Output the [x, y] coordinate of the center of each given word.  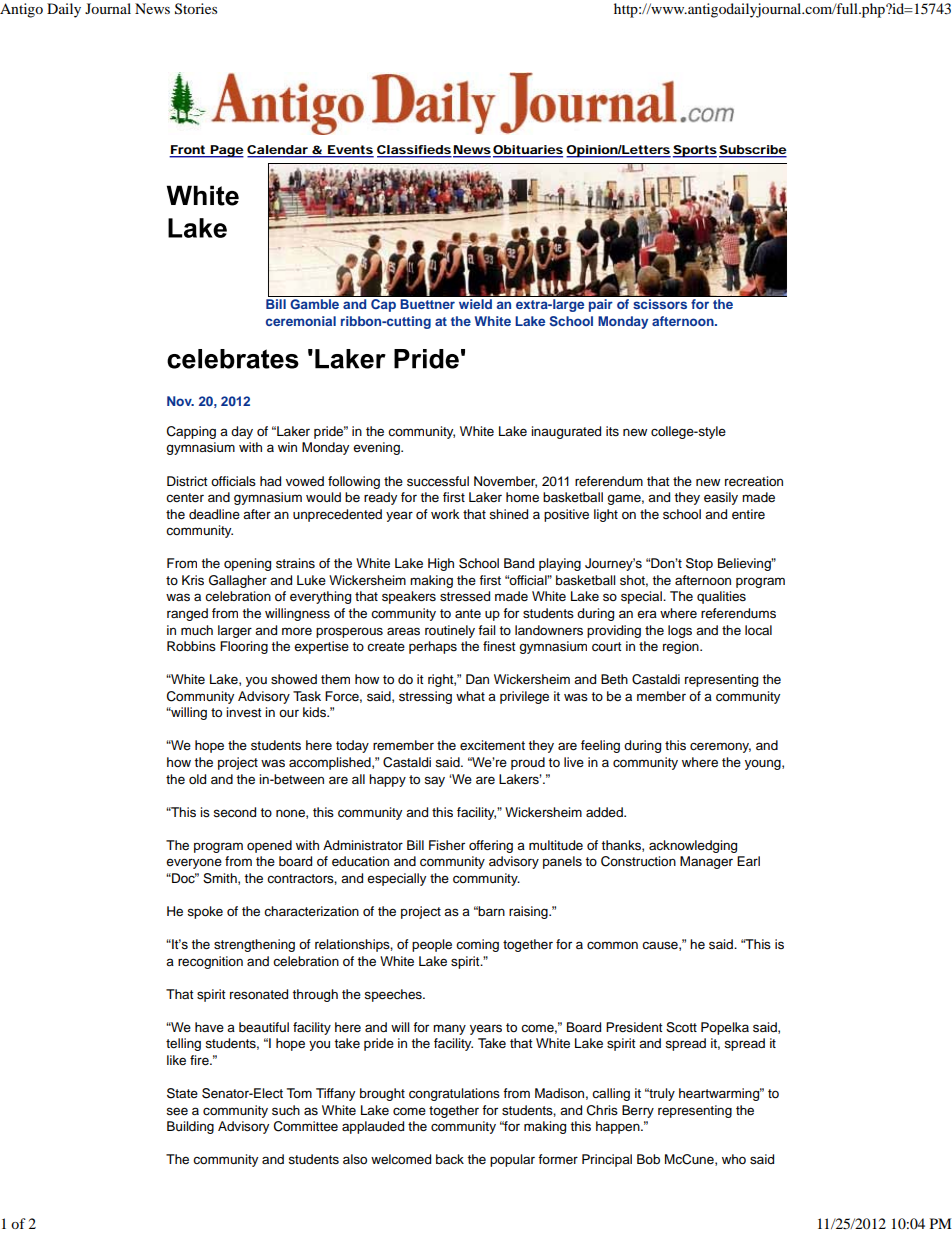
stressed [465, 596]
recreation [754, 481]
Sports [695, 151]
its [612, 431]
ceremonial [301, 321]
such [286, 1110]
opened [269, 846]
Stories [196, 9]
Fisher [447, 845]
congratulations [454, 1094]
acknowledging [693, 846]
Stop [699, 564]
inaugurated [566, 432]
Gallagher [238, 581]
